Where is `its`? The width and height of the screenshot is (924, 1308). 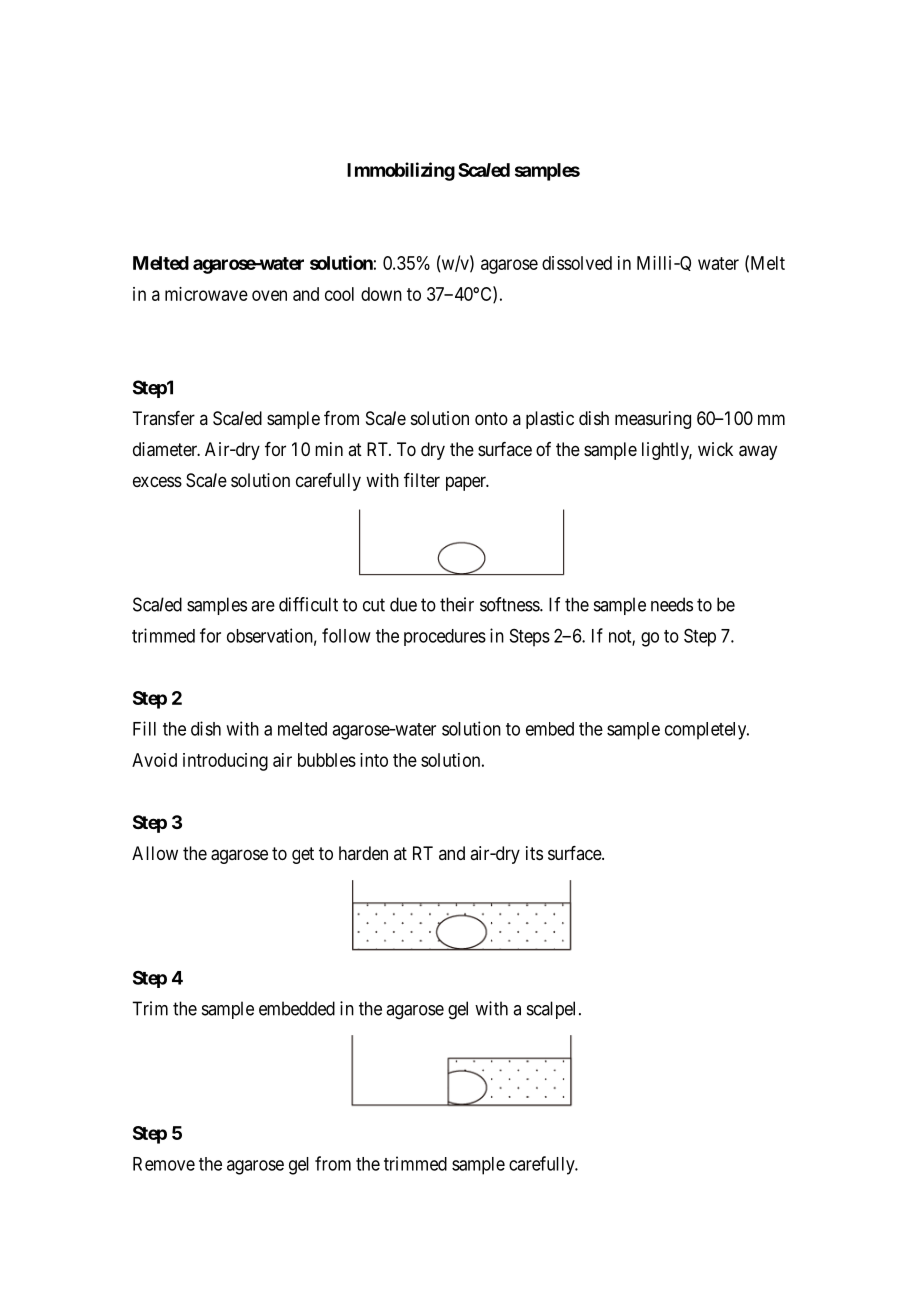 its is located at coordinates (534, 853).
